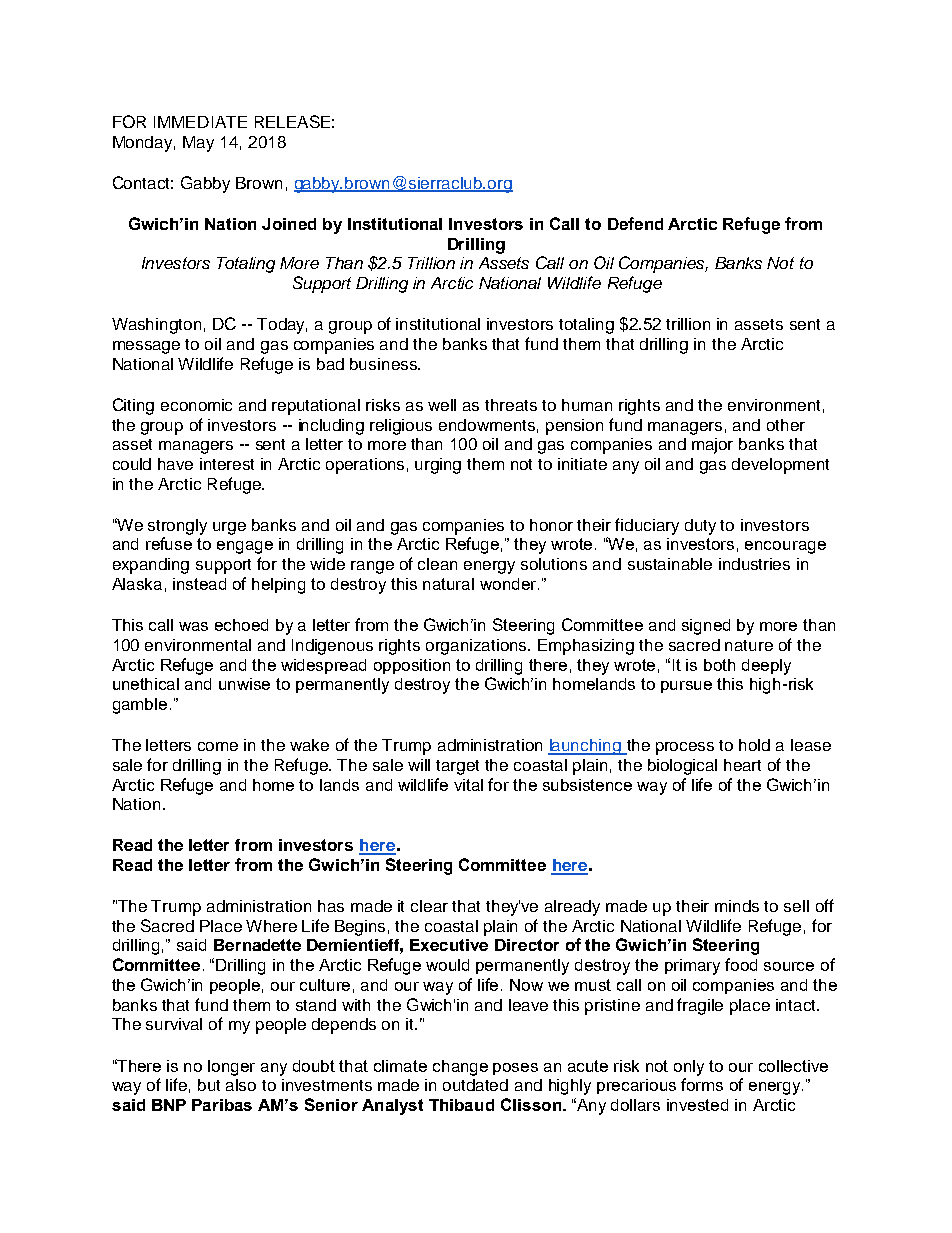 The width and height of the document is (952, 1233). I want to click on Defend, so click(635, 223).
